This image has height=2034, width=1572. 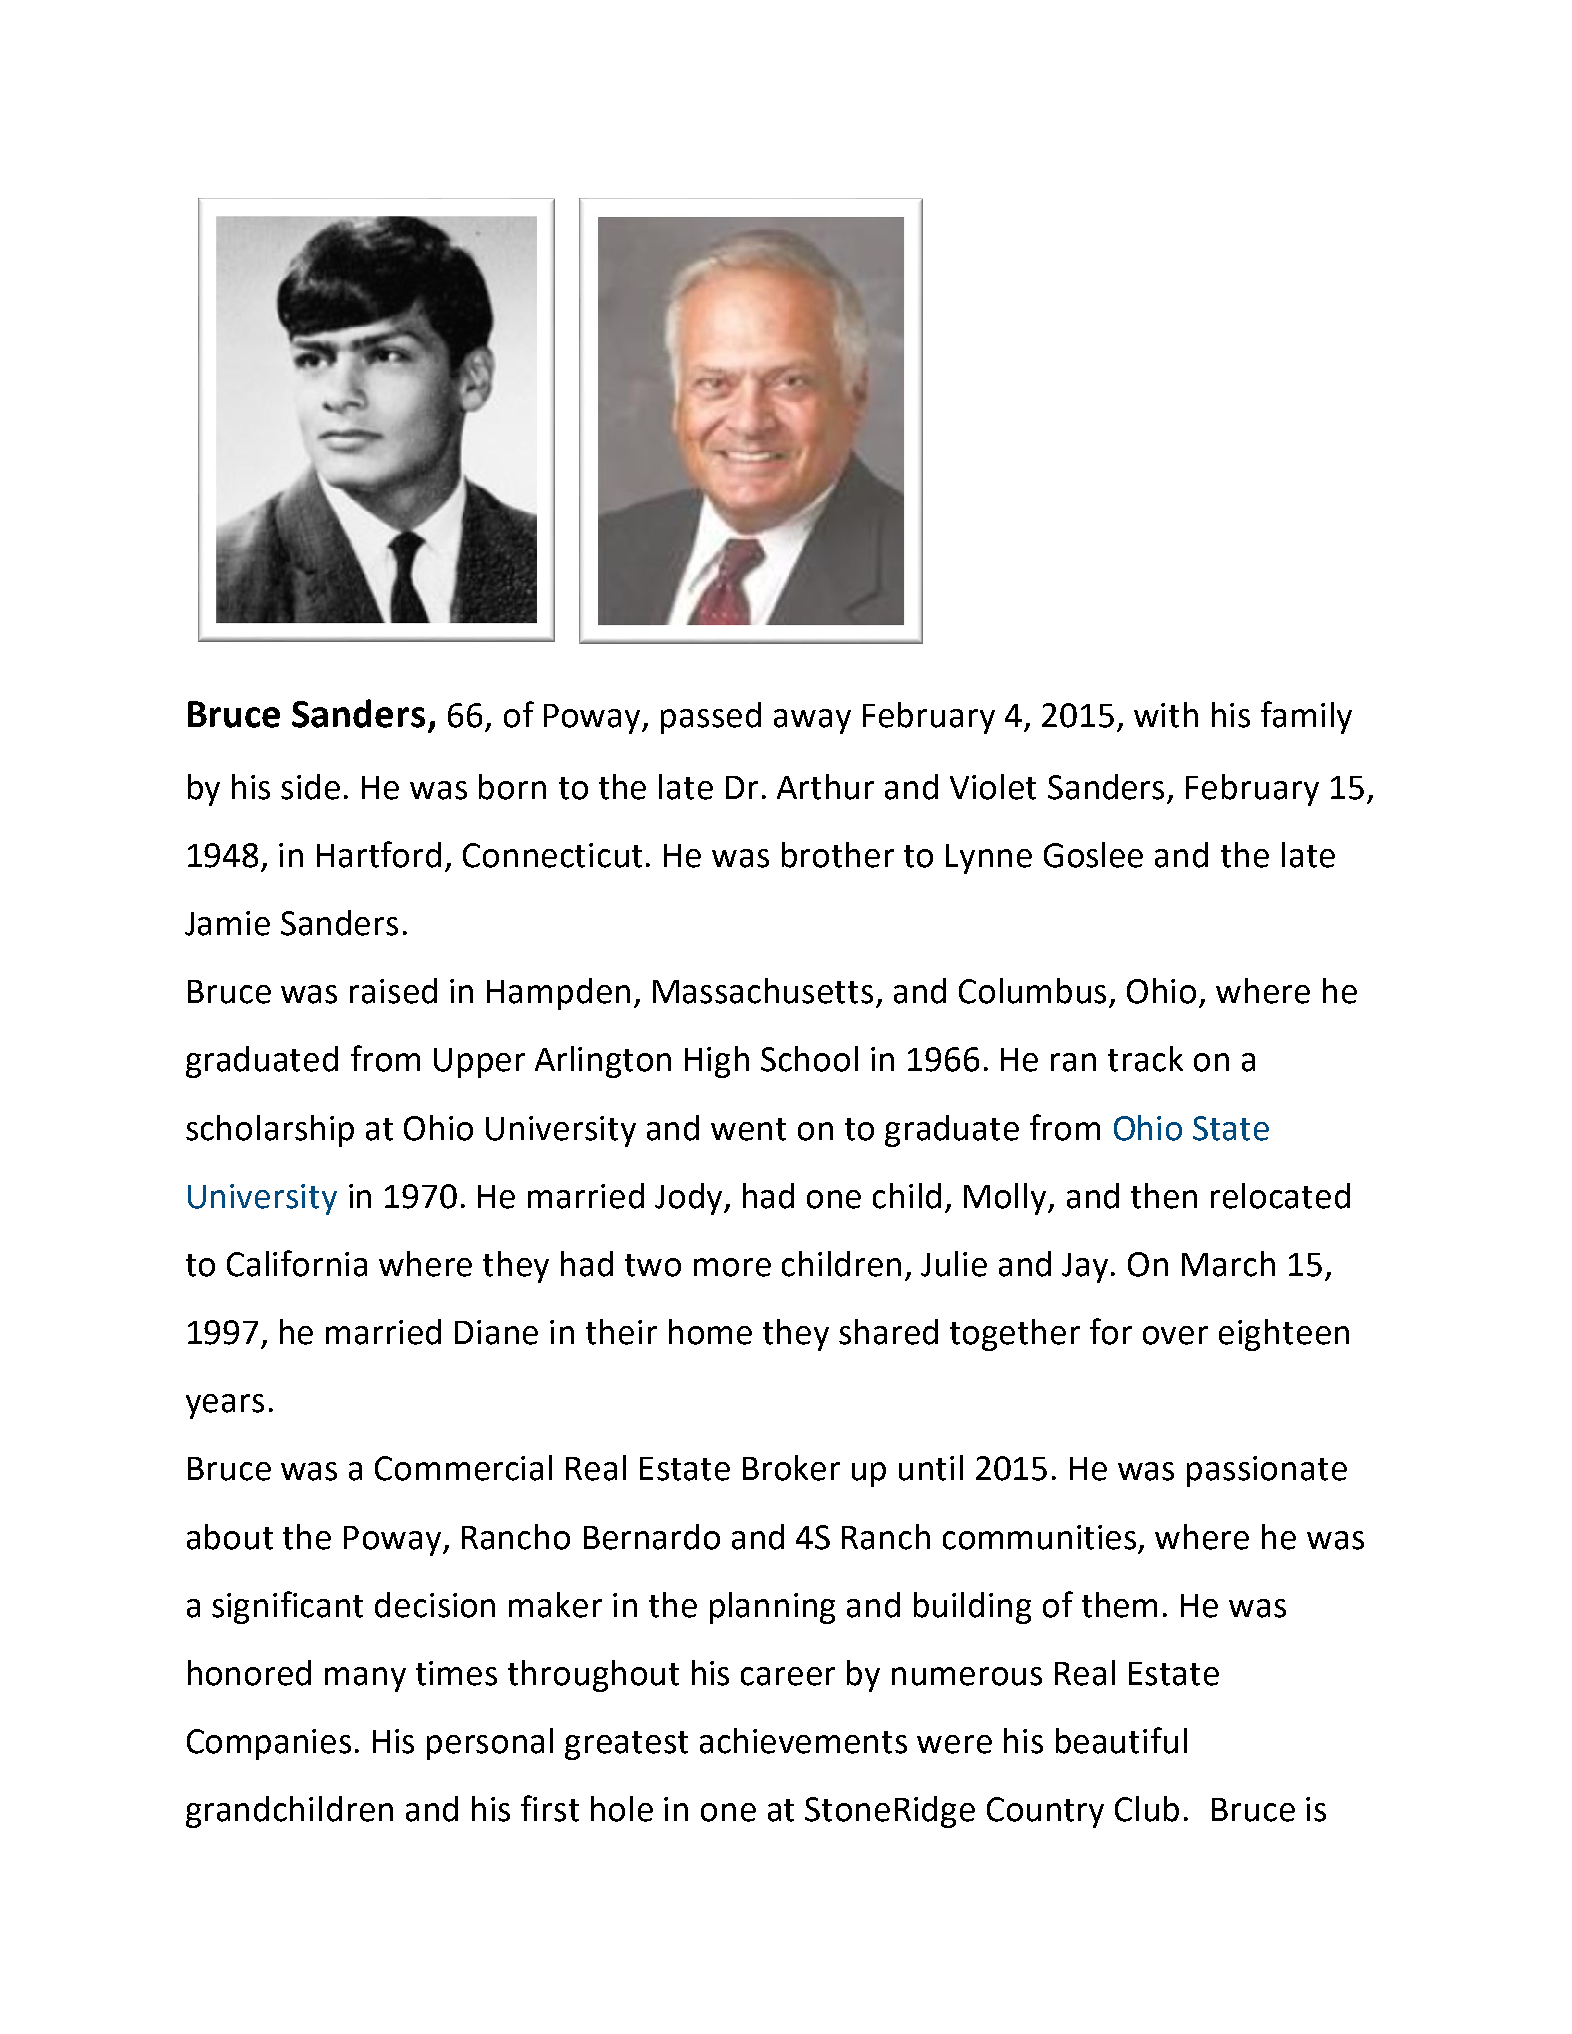 I want to click on Companies, so click(x=269, y=1744).
